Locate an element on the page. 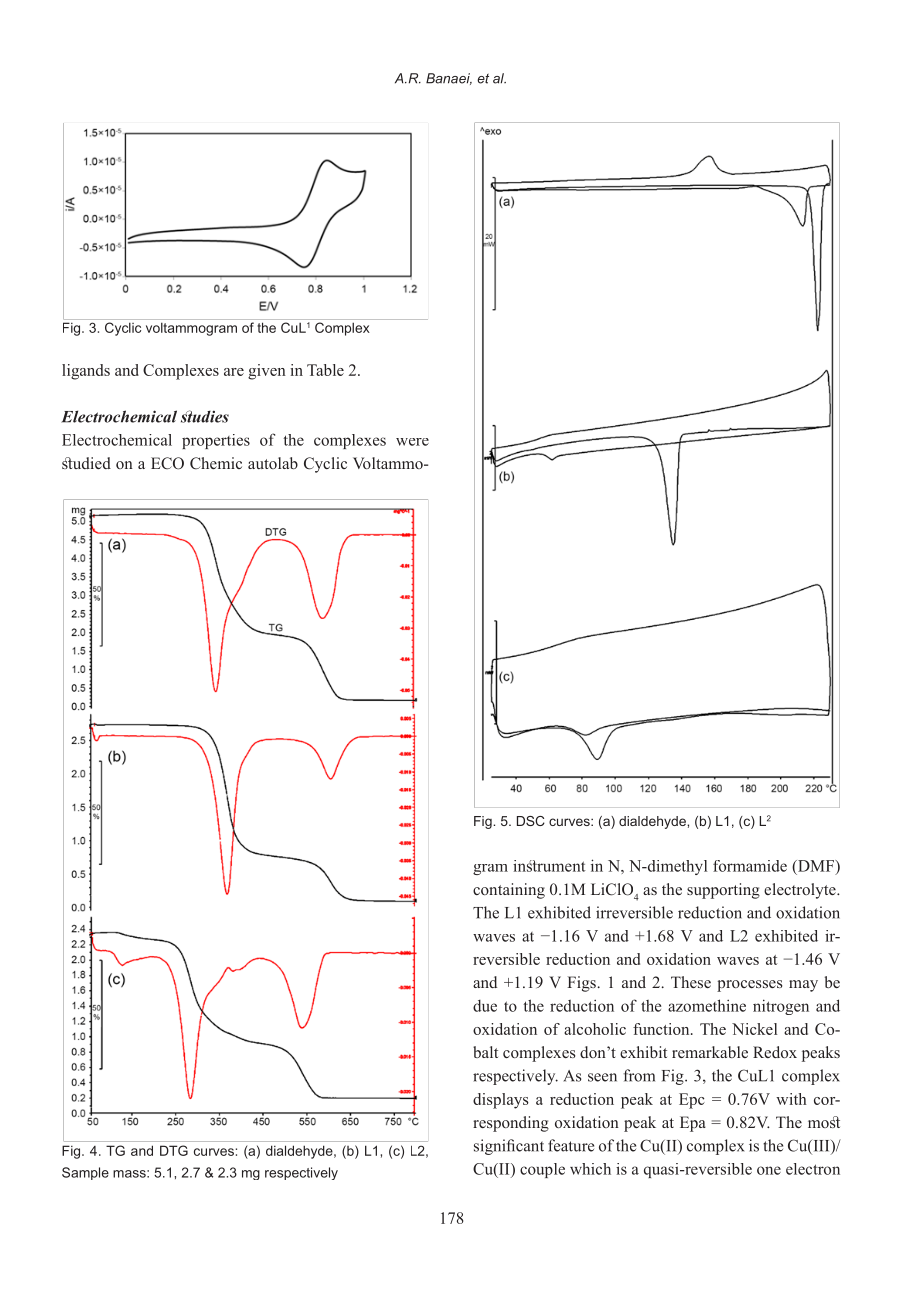 This document has width=924, height=1308. one is located at coordinates (769, 1170).
